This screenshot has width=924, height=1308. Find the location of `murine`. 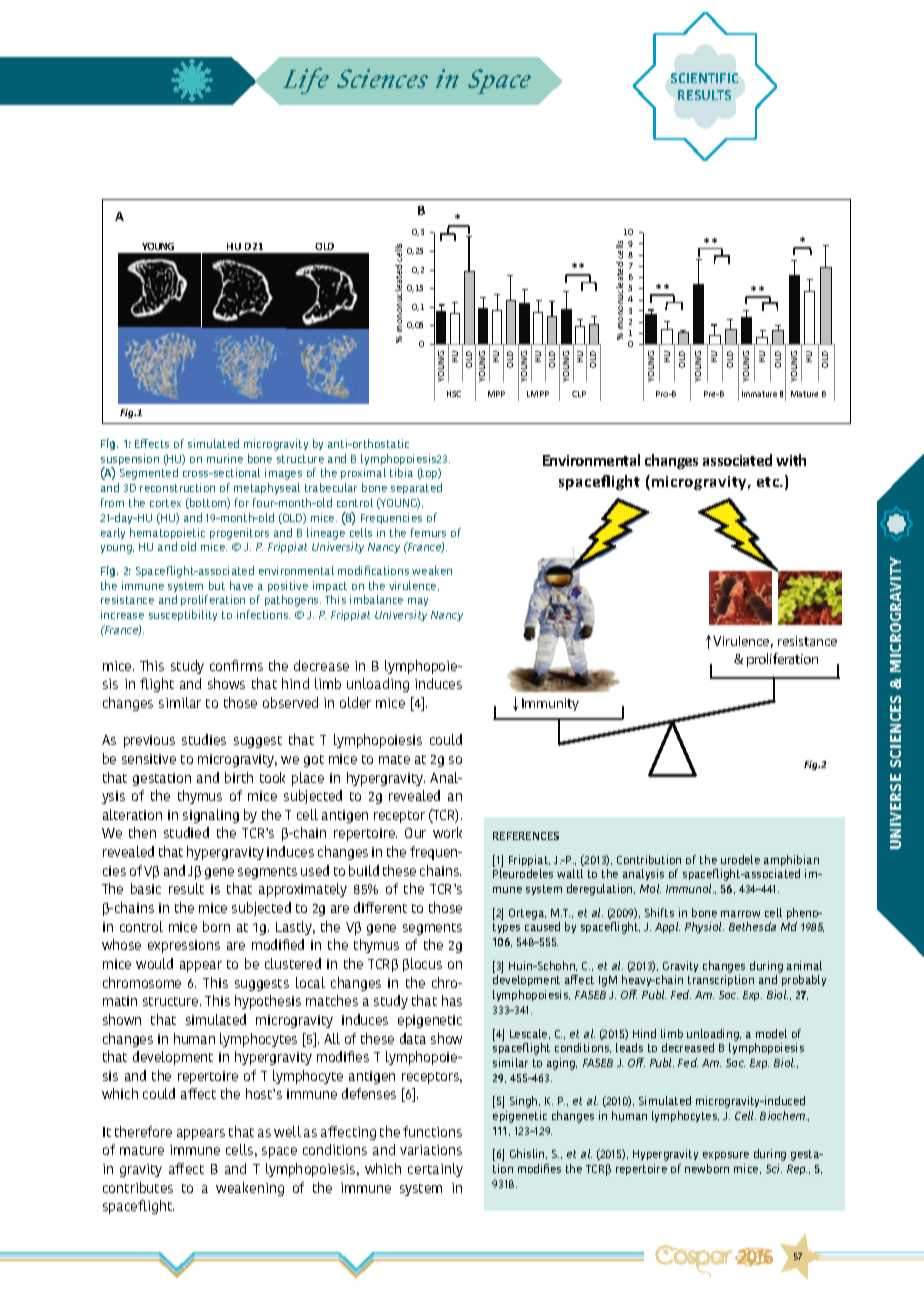

murine is located at coordinates (225, 458).
